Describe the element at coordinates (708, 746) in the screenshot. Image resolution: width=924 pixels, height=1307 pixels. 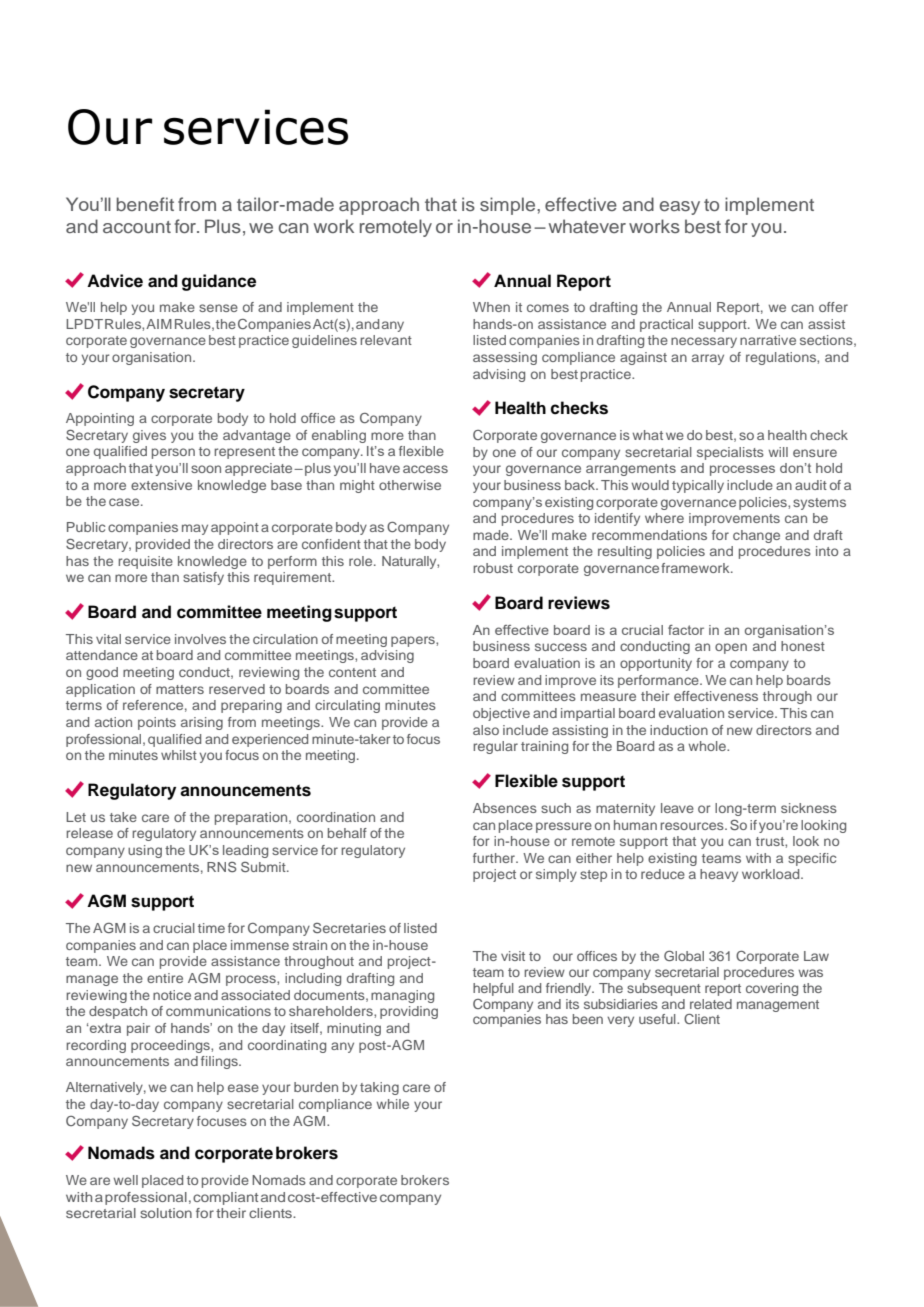
I see `whole` at that location.
